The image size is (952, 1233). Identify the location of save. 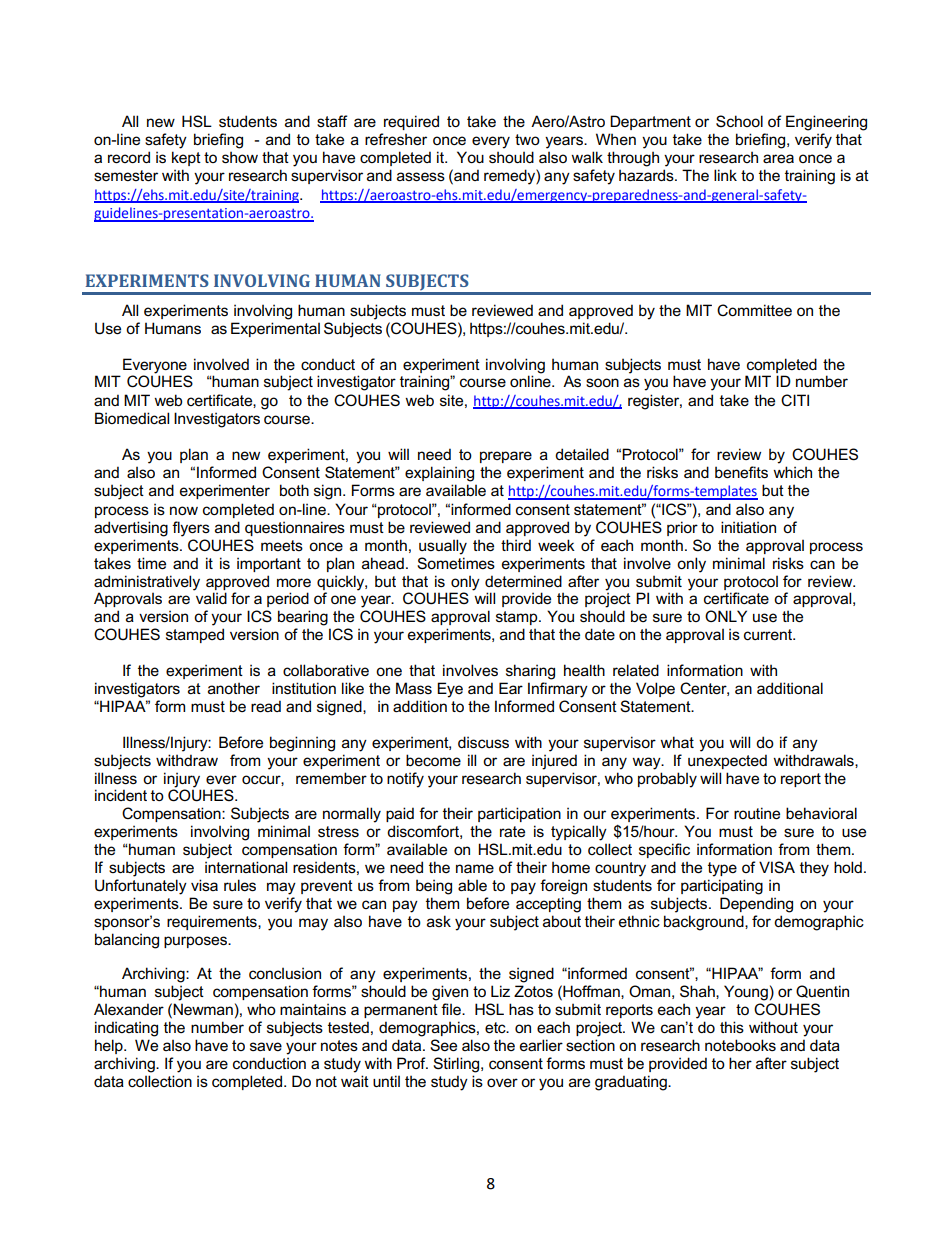
(266, 1046).
